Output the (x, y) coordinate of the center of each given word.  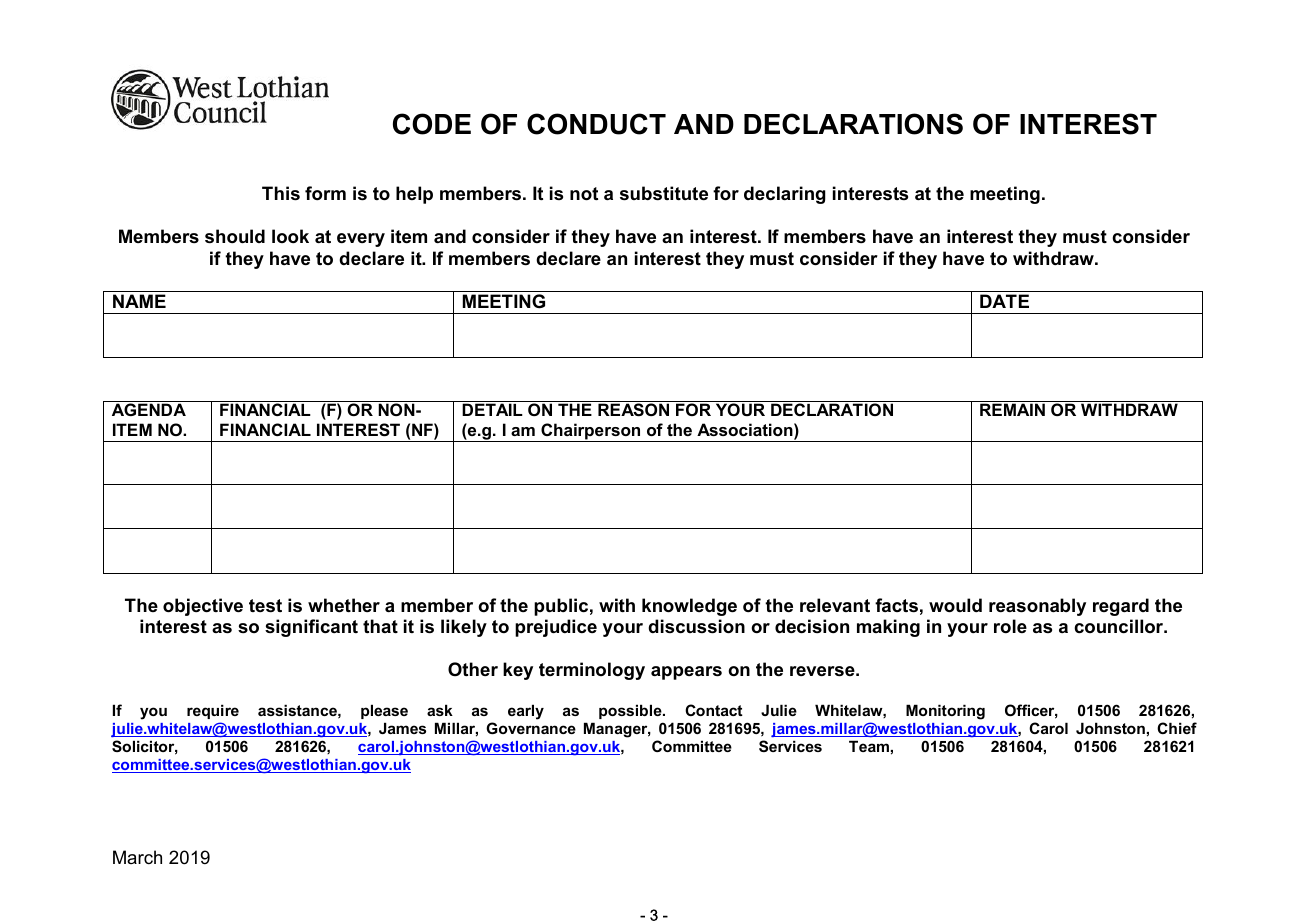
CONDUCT (596, 124)
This (281, 193)
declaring (785, 195)
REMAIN (1012, 409)
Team (869, 746)
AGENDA (149, 409)
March (137, 857)
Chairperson (591, 432)
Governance (531, 728)
